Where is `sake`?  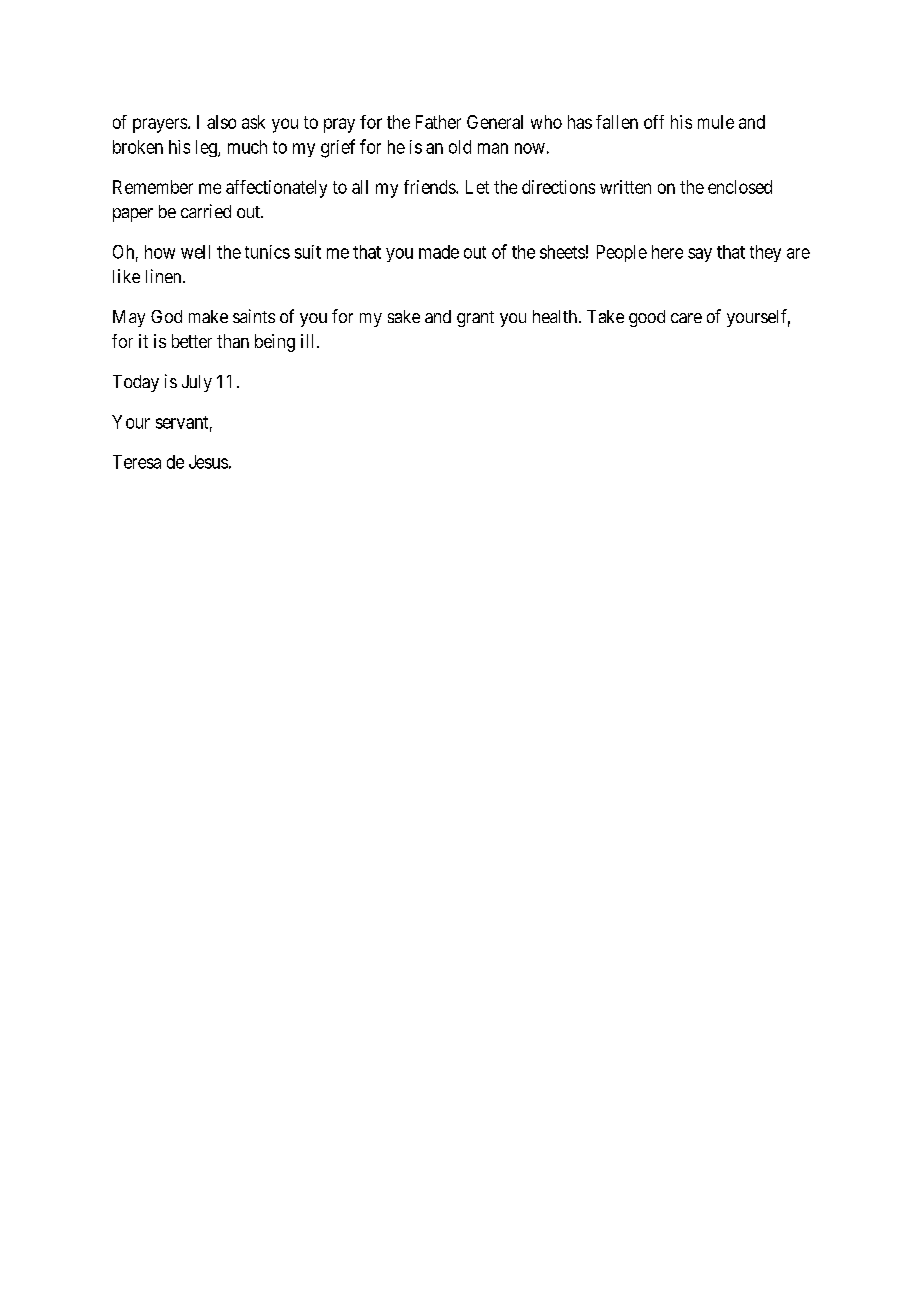 sake is located at coordinates (404, 316).
